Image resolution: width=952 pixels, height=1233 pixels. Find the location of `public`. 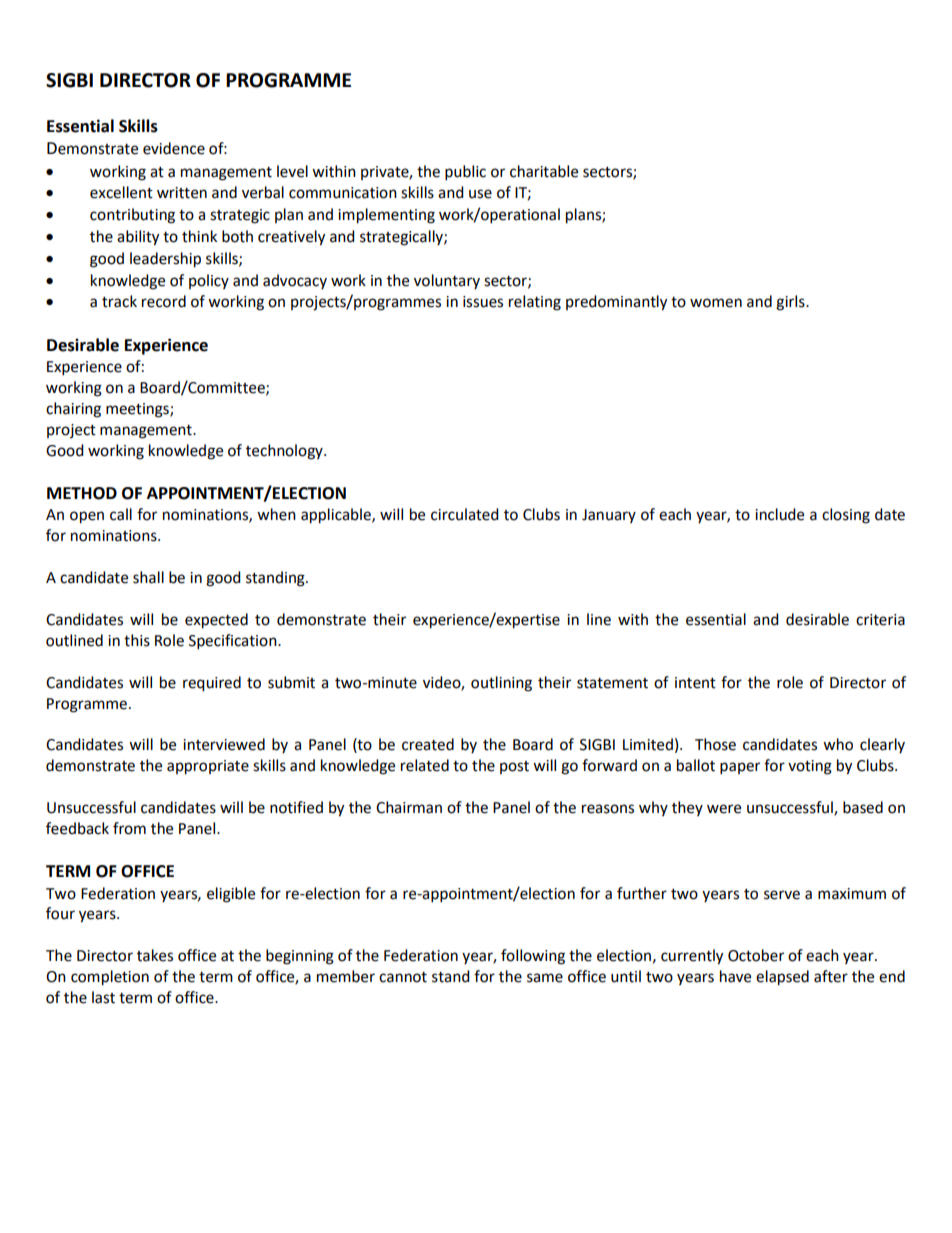

public is located at coordinates (465, 173).
